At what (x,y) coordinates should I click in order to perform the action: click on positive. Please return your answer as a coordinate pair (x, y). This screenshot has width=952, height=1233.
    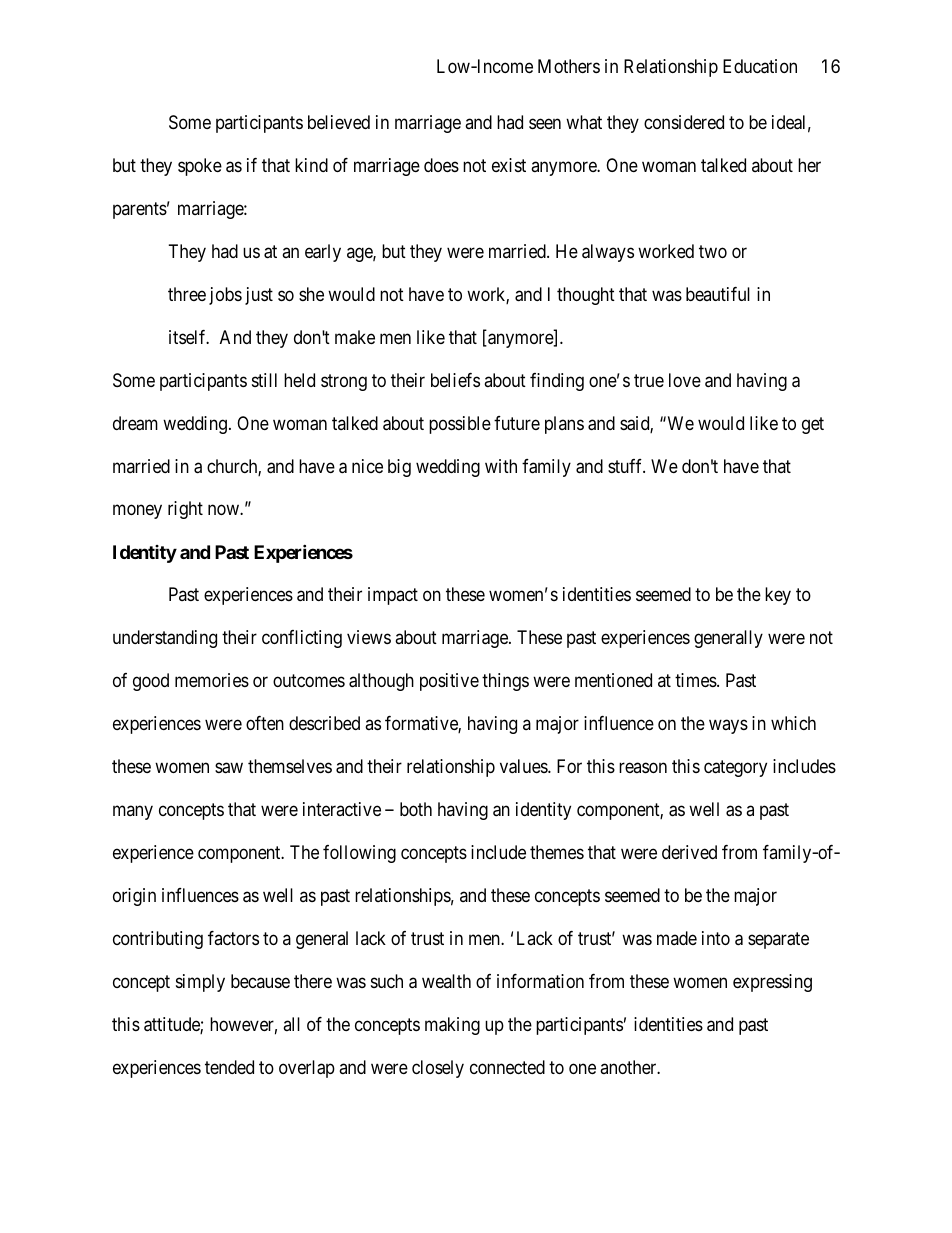
    Looking at the image, I should click on (449, 682).
